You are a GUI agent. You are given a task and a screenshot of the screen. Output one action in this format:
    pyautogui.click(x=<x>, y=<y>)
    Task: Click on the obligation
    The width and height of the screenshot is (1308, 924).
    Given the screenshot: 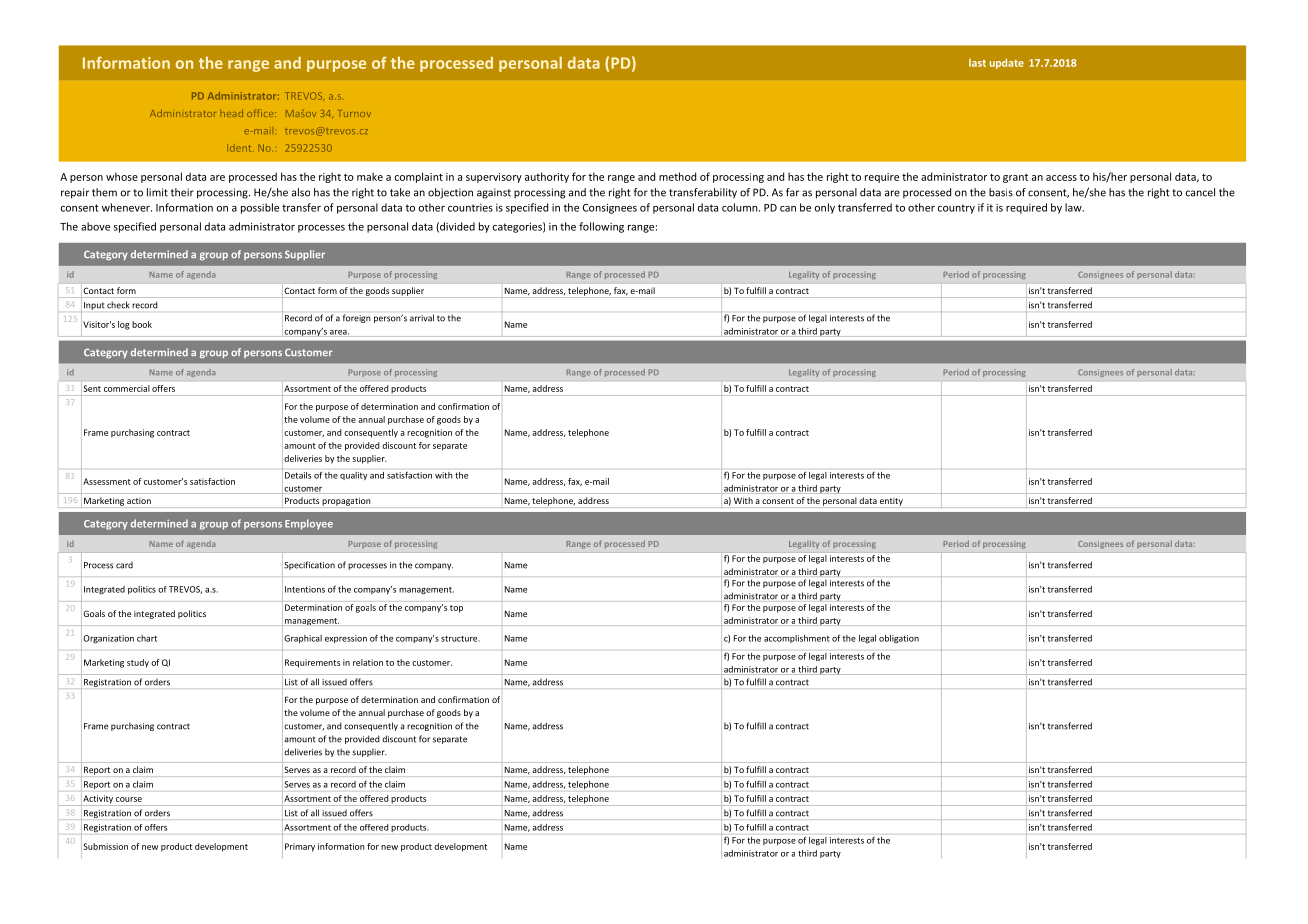 What is the action you would take?
    pyautogui.click(x=899, y=639)
